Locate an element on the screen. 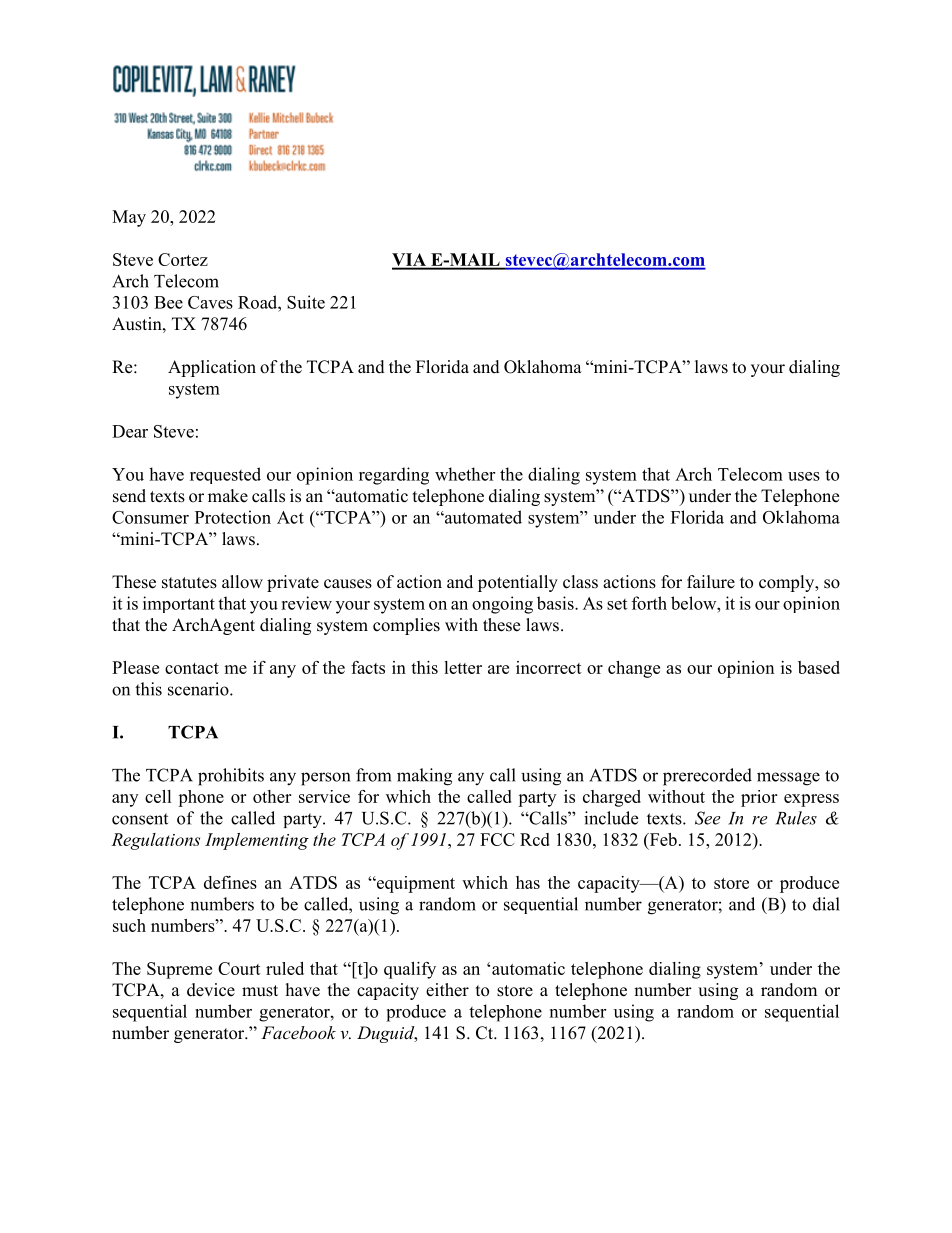 This screenshot has width=952, height=1233. ongoing is located at coordinates (502, 605).
